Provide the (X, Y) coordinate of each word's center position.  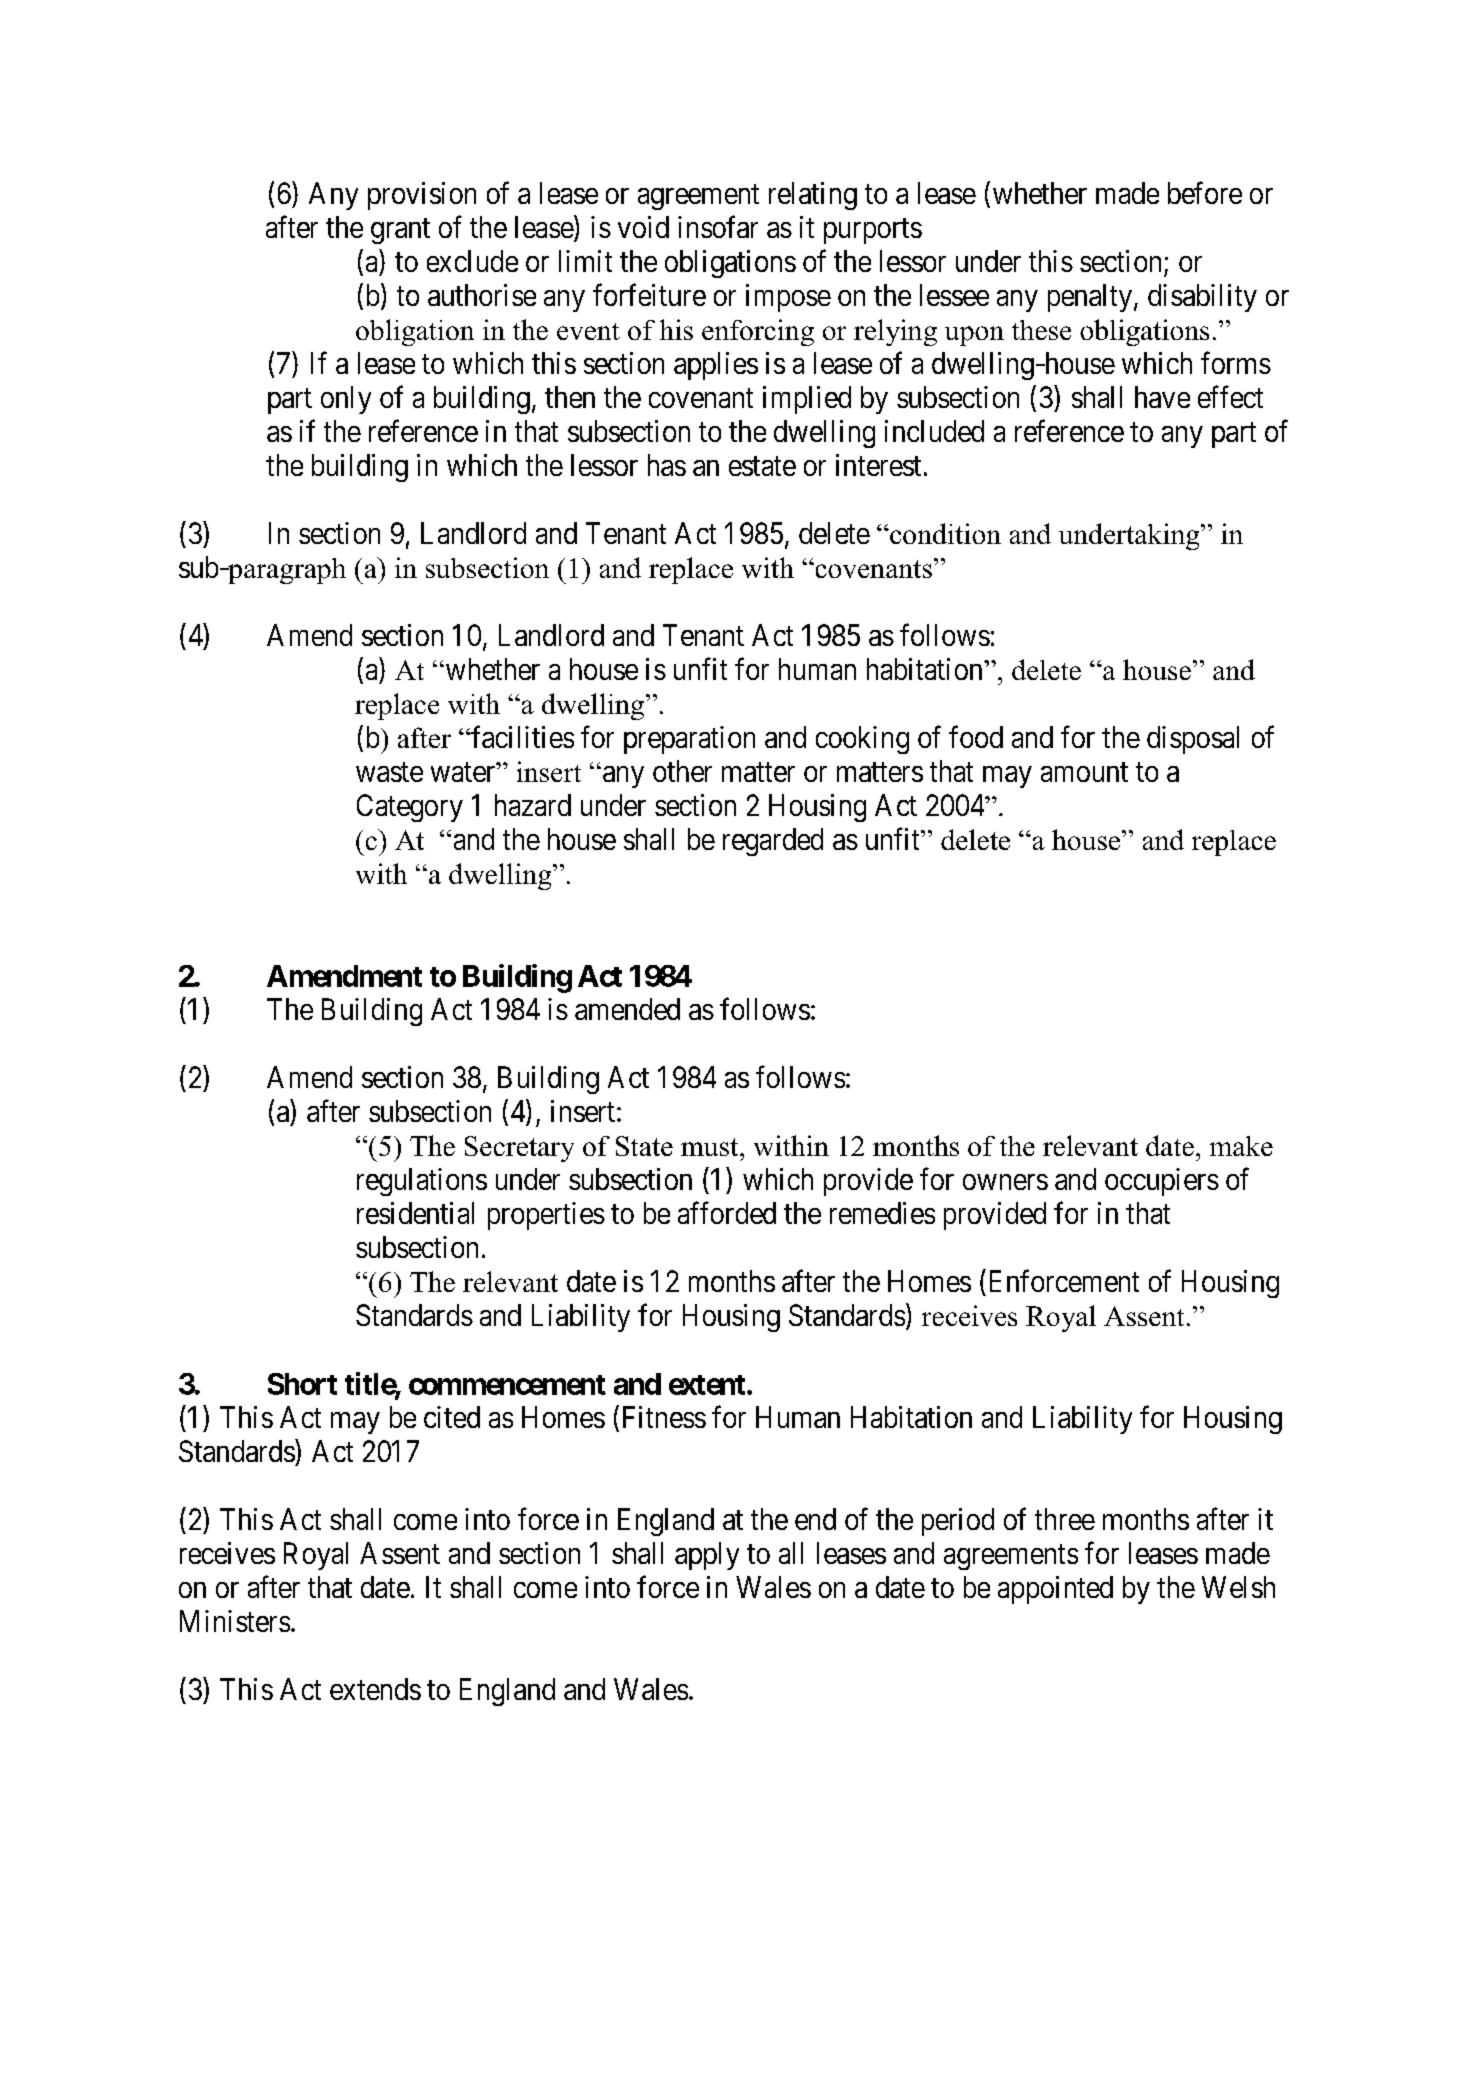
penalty (1091, 298)
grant (400, 231)
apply (707, 1556)
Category (410, 808)
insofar (718, 226)
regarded (773, 842)
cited (452, 1417)
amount (1084, 772)
